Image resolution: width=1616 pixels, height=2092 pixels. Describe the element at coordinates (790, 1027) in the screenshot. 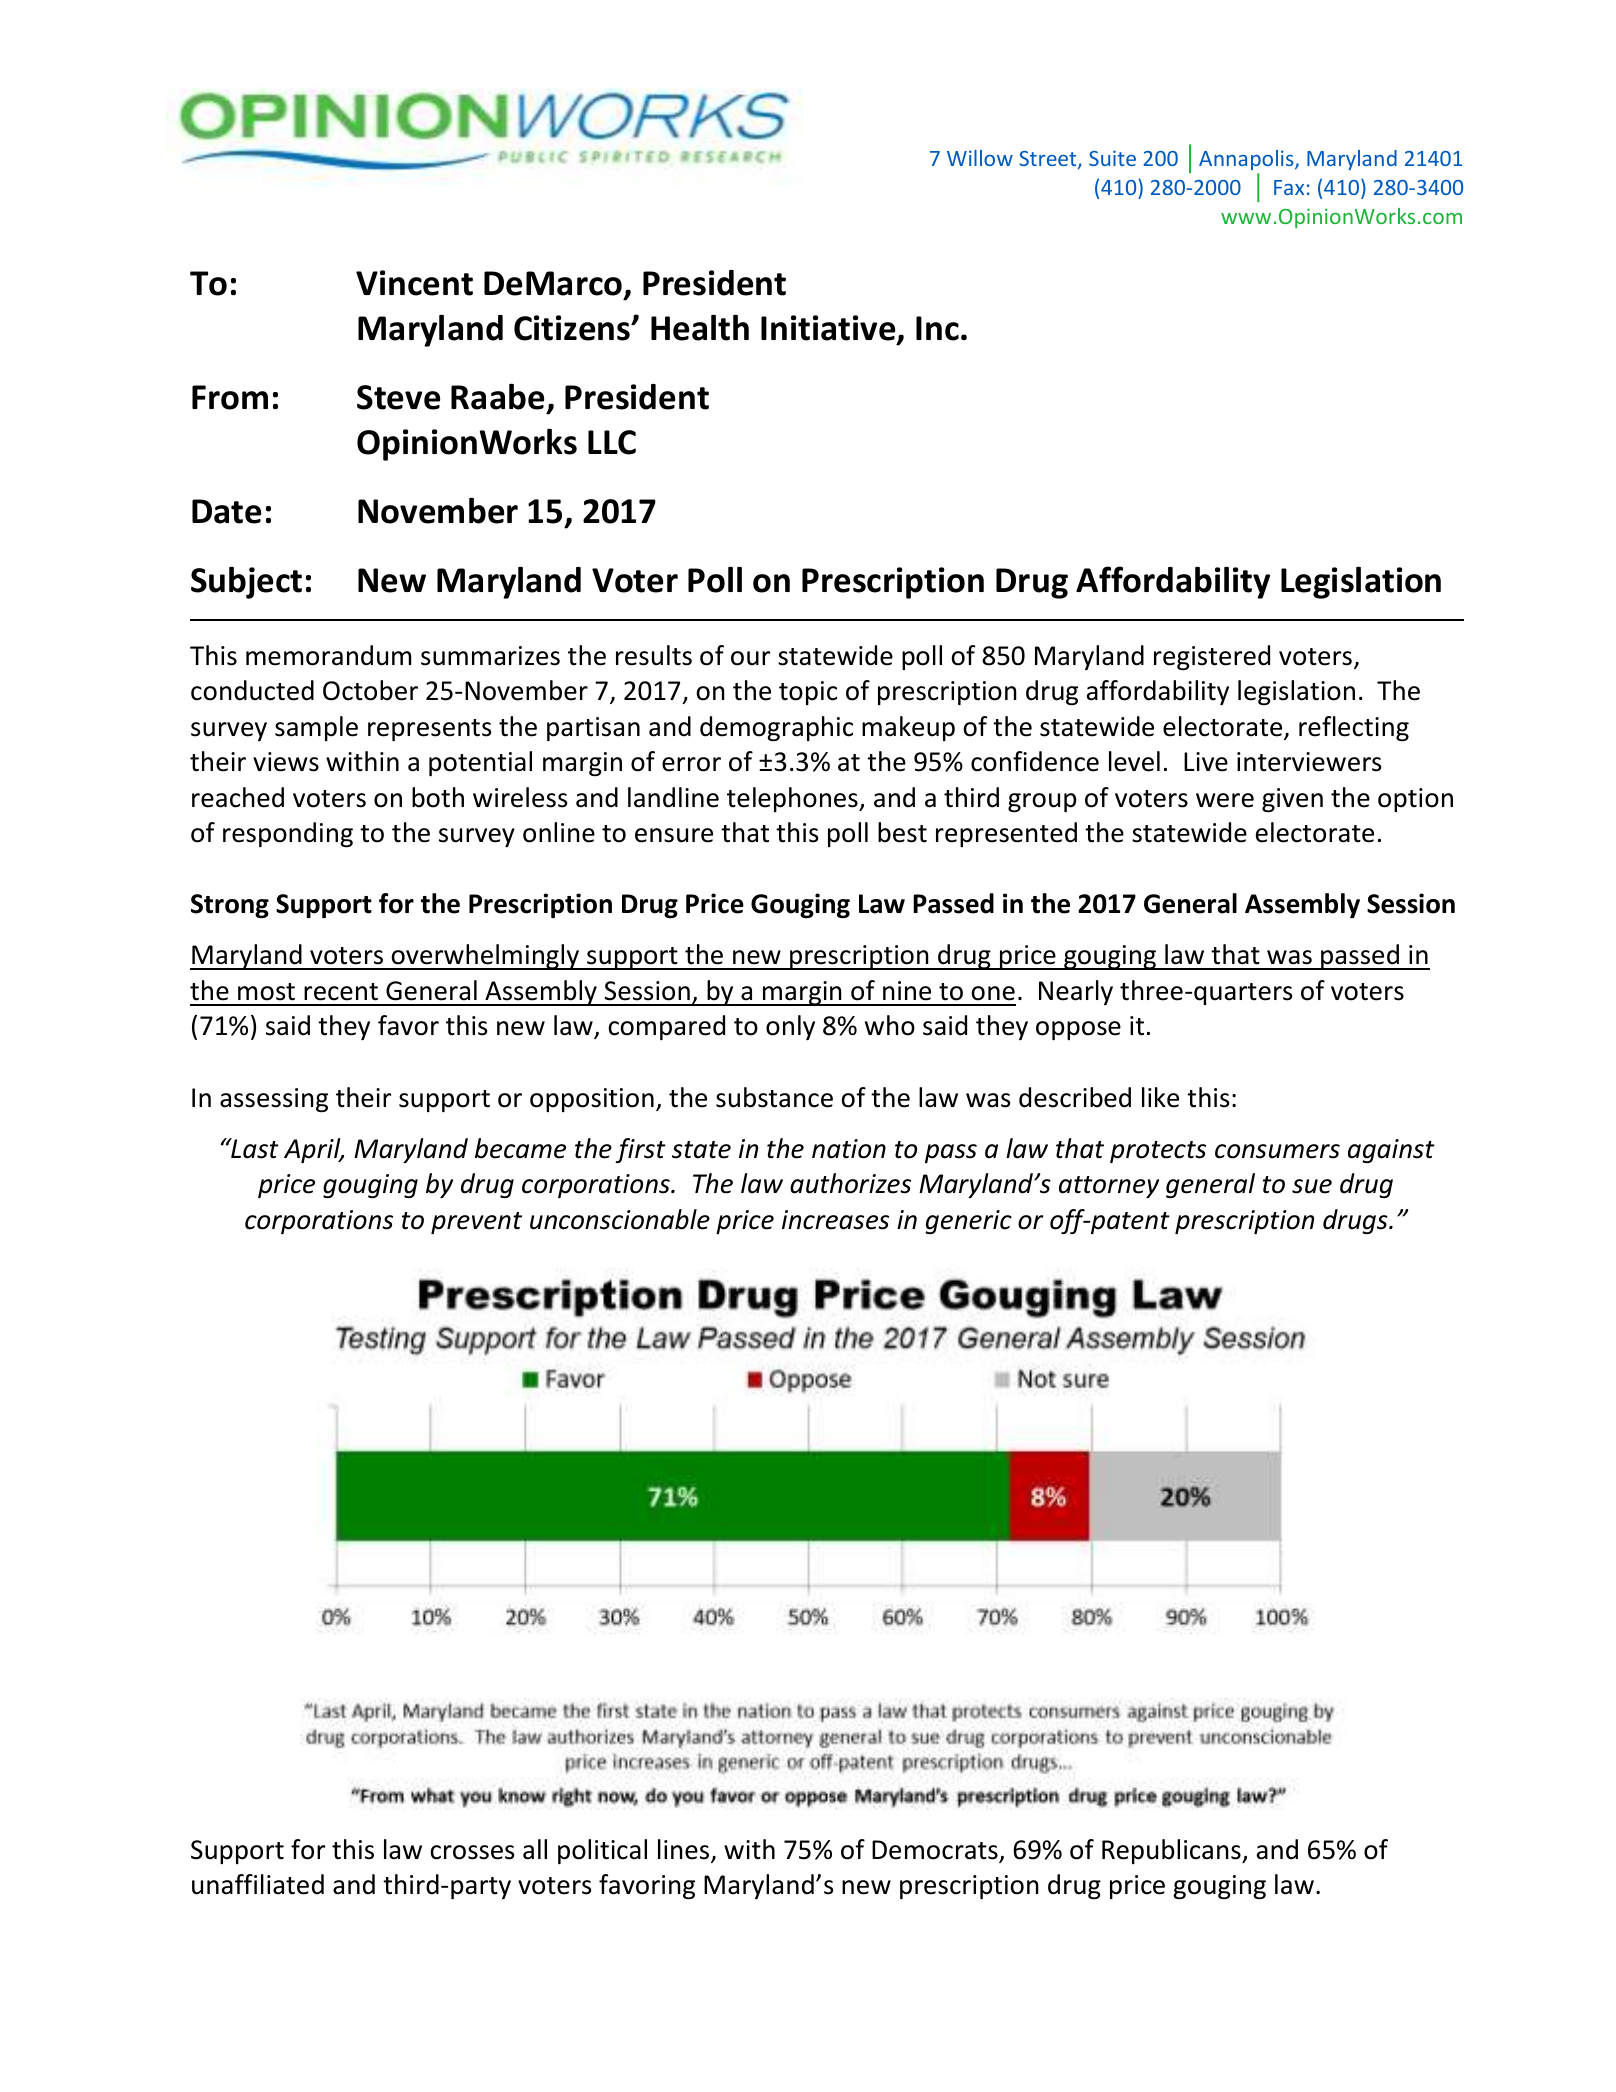

I see `only` at that location.
